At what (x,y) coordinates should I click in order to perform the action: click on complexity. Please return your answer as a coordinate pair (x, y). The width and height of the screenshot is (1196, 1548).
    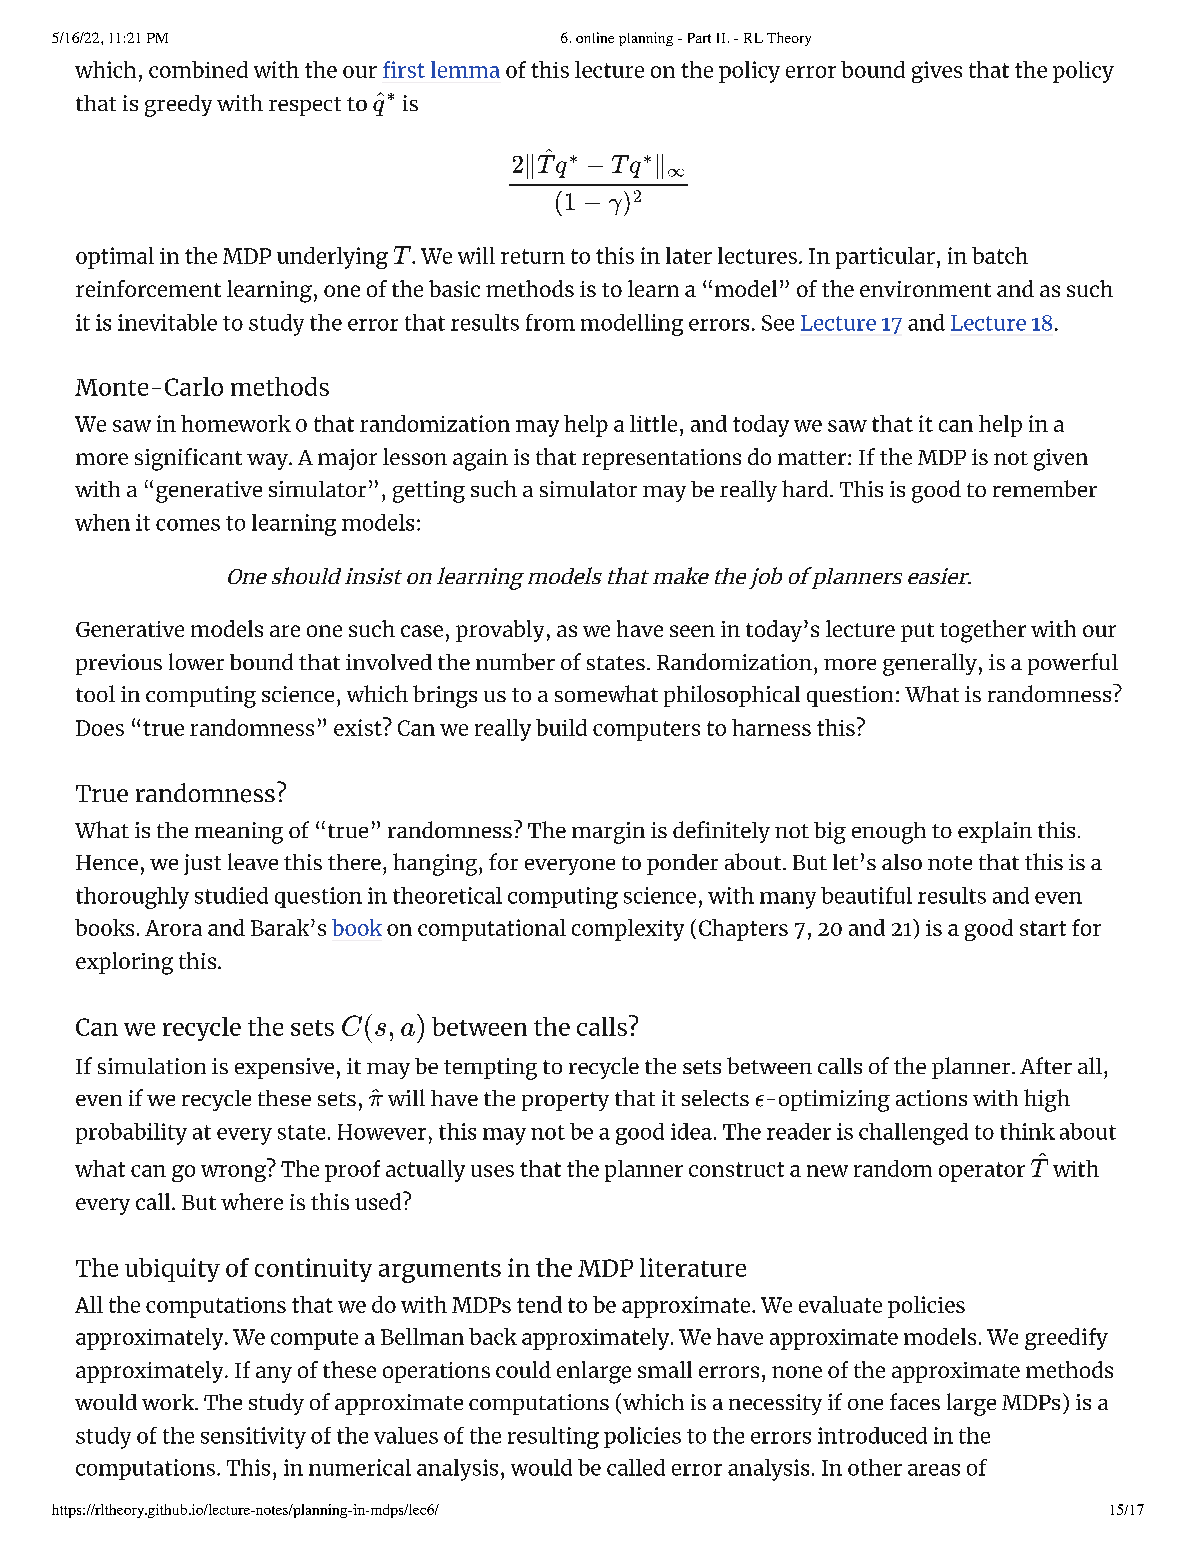
    Looking at the image, I should click on (628, 930).
